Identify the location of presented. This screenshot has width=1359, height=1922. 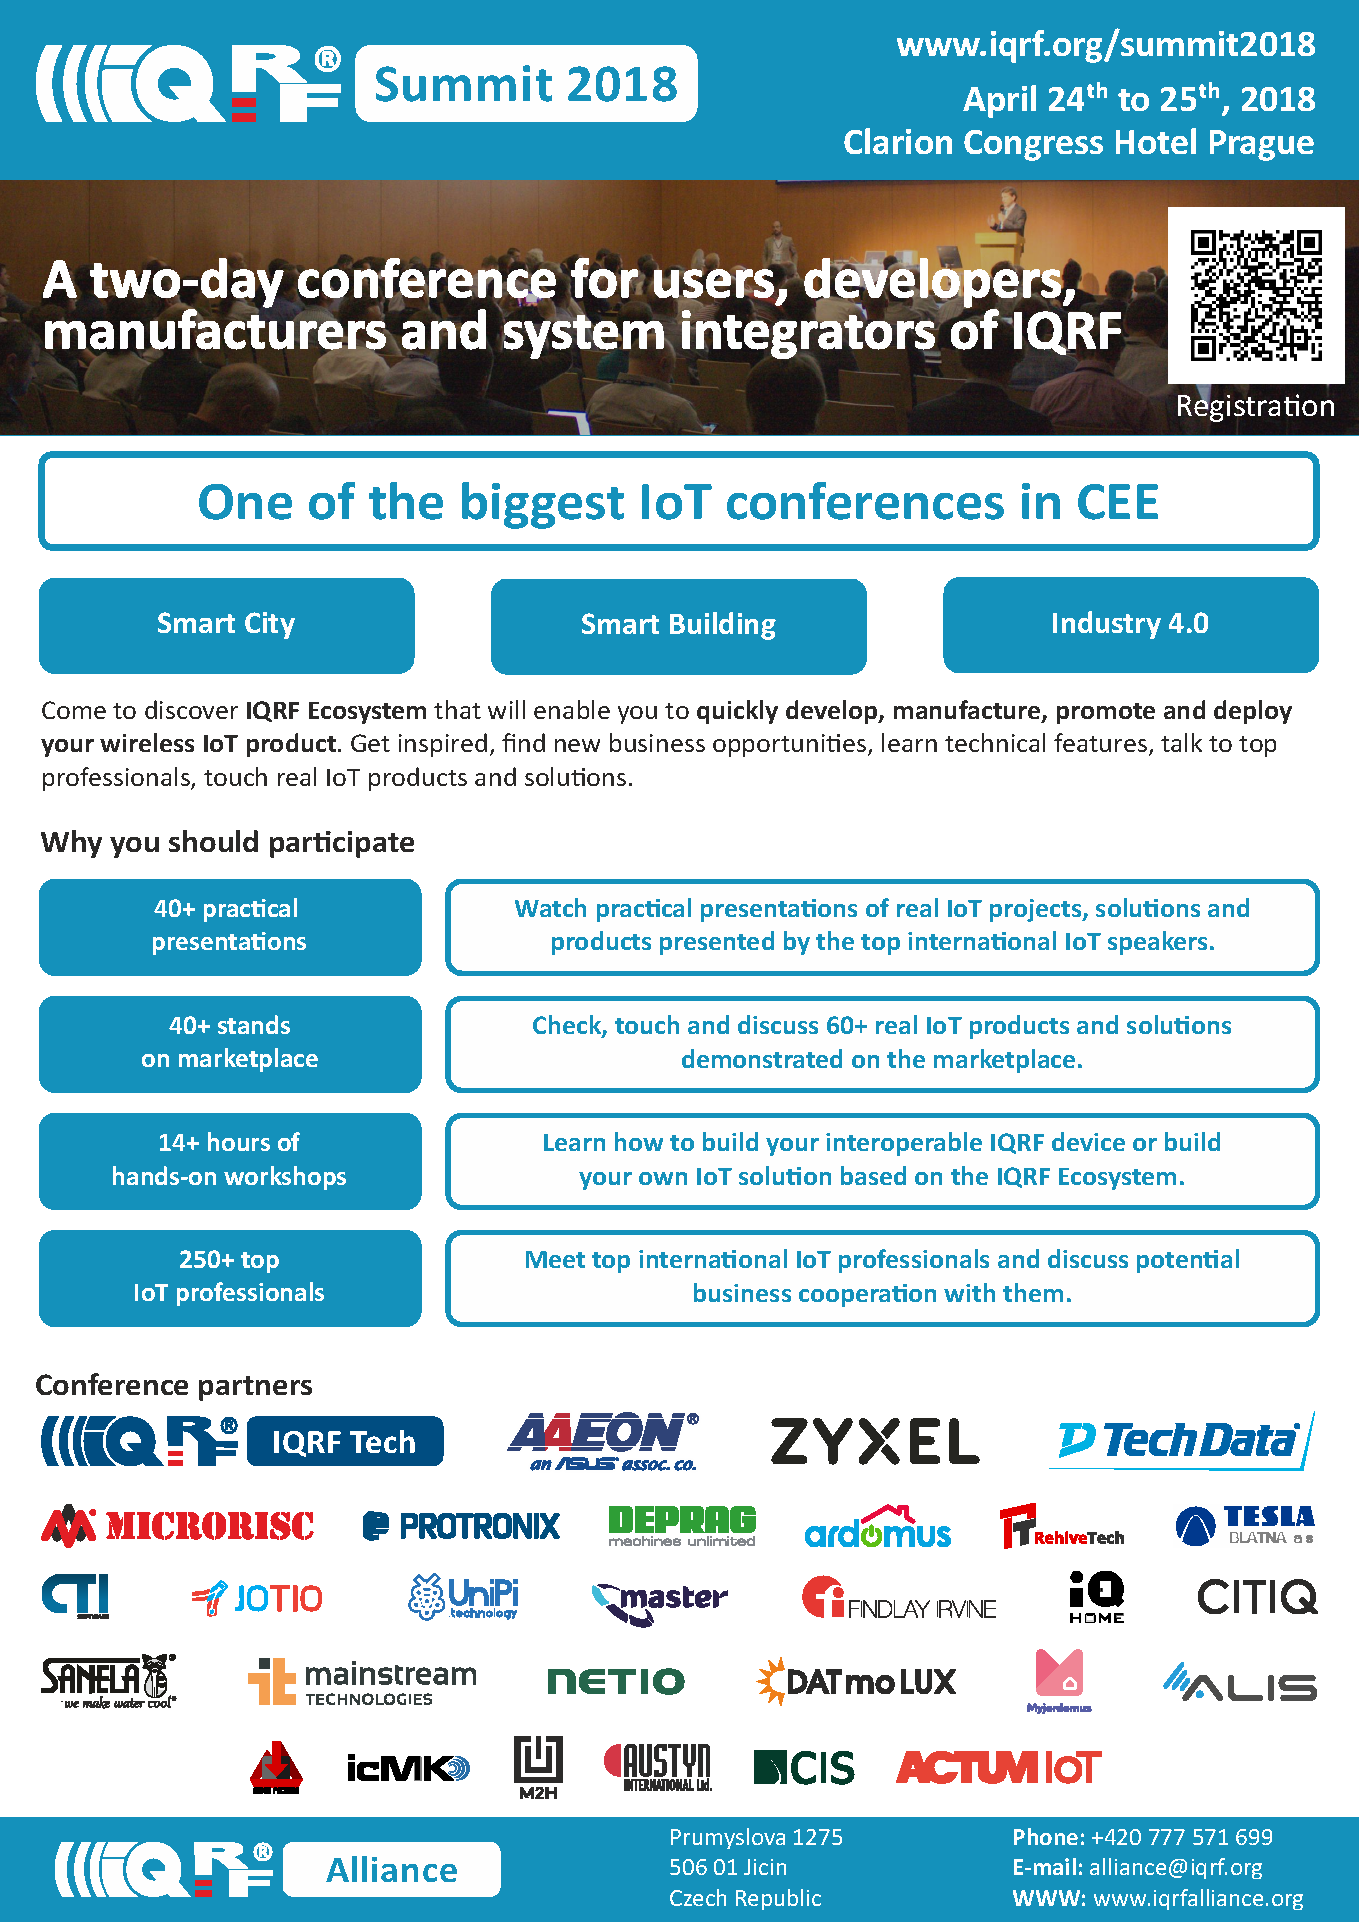
(717, 943).
